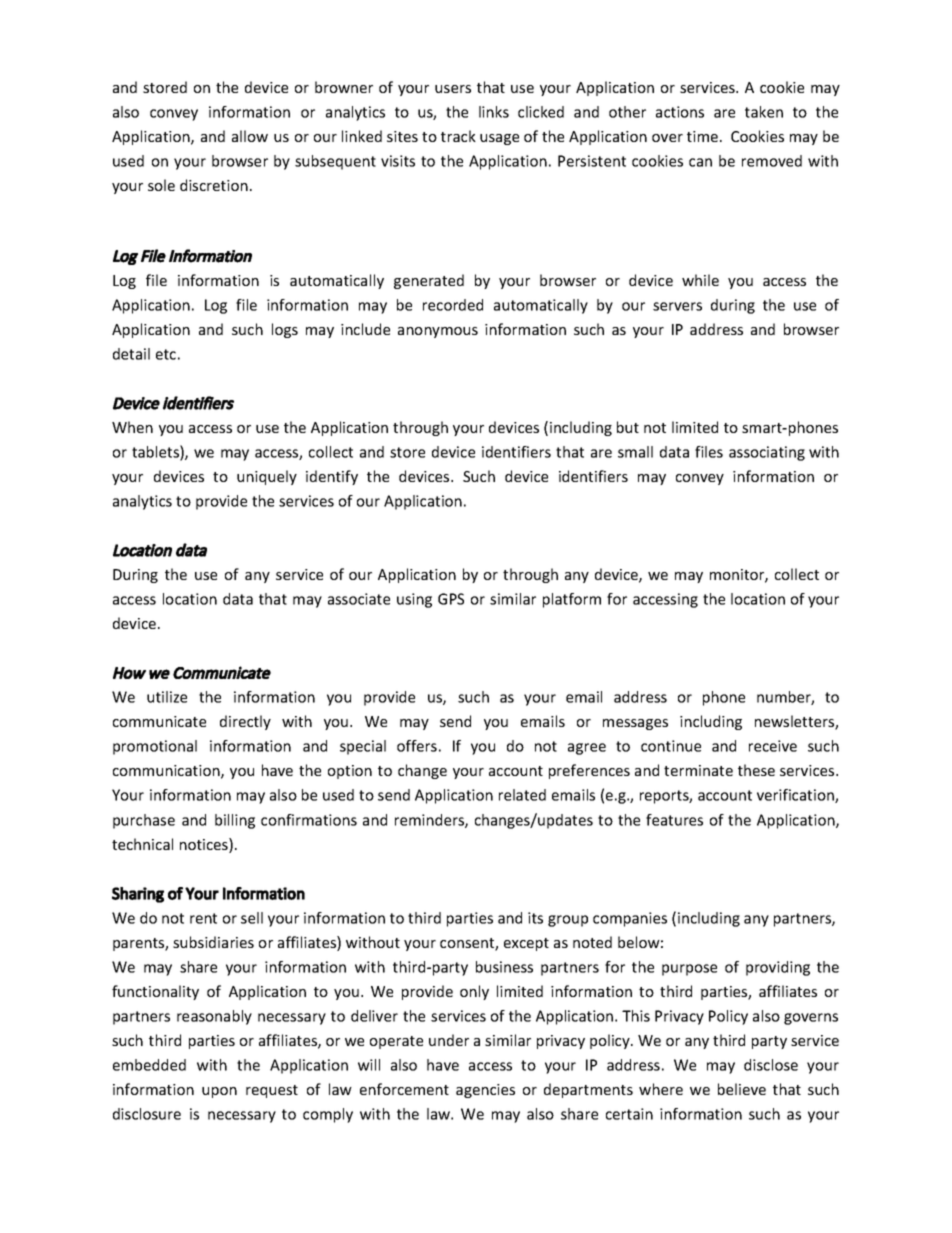 The image size is (952, 1233). I want to click on offers, so click(417, 746).
